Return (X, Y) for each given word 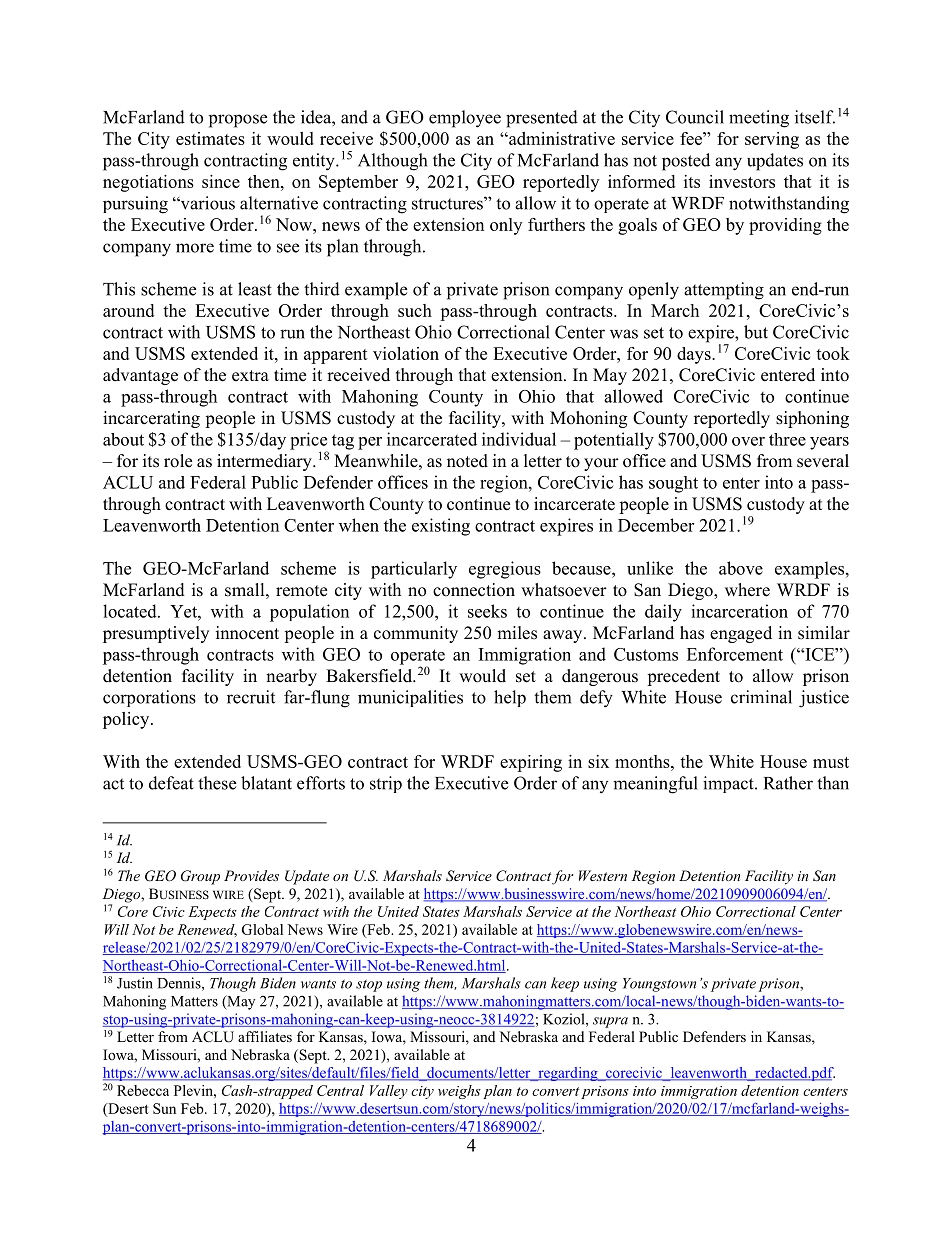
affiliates (265, 1036)
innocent (247, 633)
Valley (389, 1092)
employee (465, 119)
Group (200, 877)
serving (772, 140)
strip (386, 784)
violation (406, 353)
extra (250, 376)
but (756, 332)
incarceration (739, 611)
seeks (487, 611)
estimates (210, 138)
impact (729, 784)
